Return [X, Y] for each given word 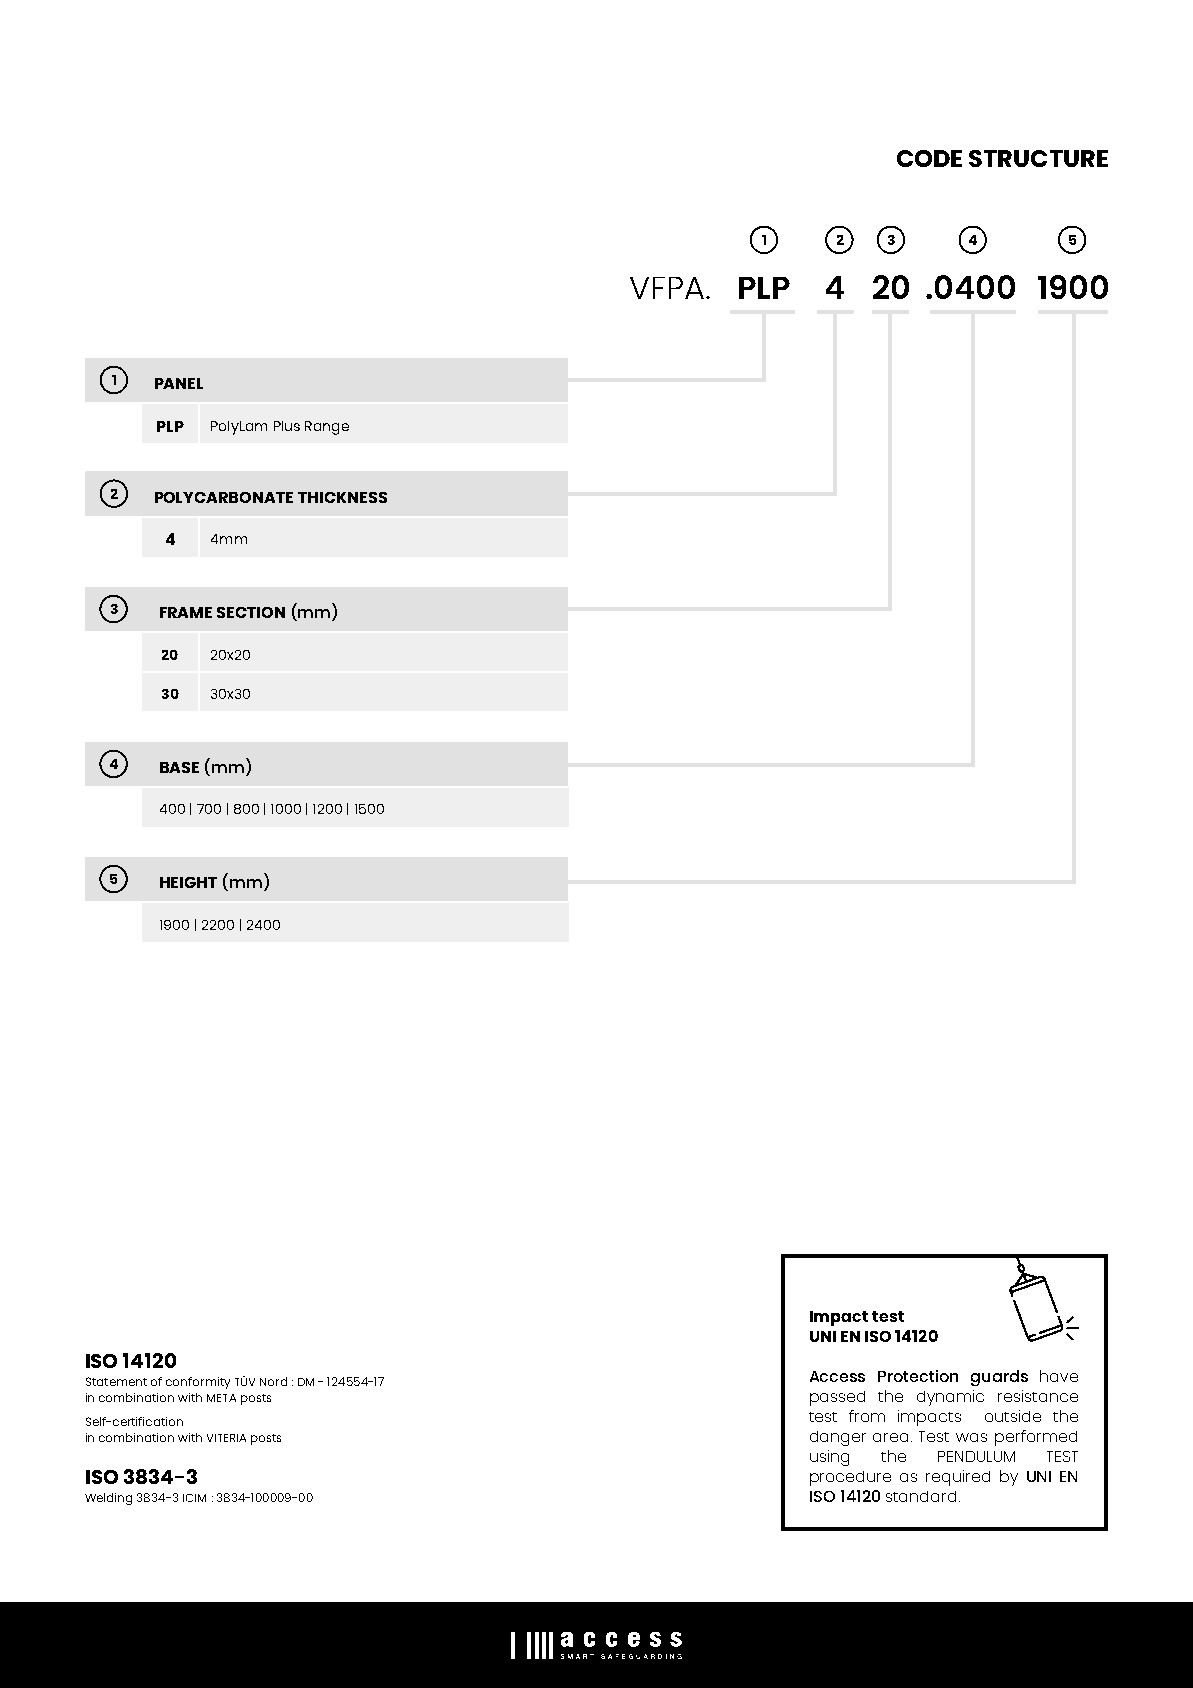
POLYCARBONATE [224, 497]
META [221, 1398]
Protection [918, 1376]
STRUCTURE [1038, 158]
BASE [179, 767]
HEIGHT [188, 882]
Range [327, 428]
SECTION [251, 612]
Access [837, 1376]
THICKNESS [342, 497]
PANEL [179, 383]
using [829, 1458]
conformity [198, 1383]
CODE [929, 158]
